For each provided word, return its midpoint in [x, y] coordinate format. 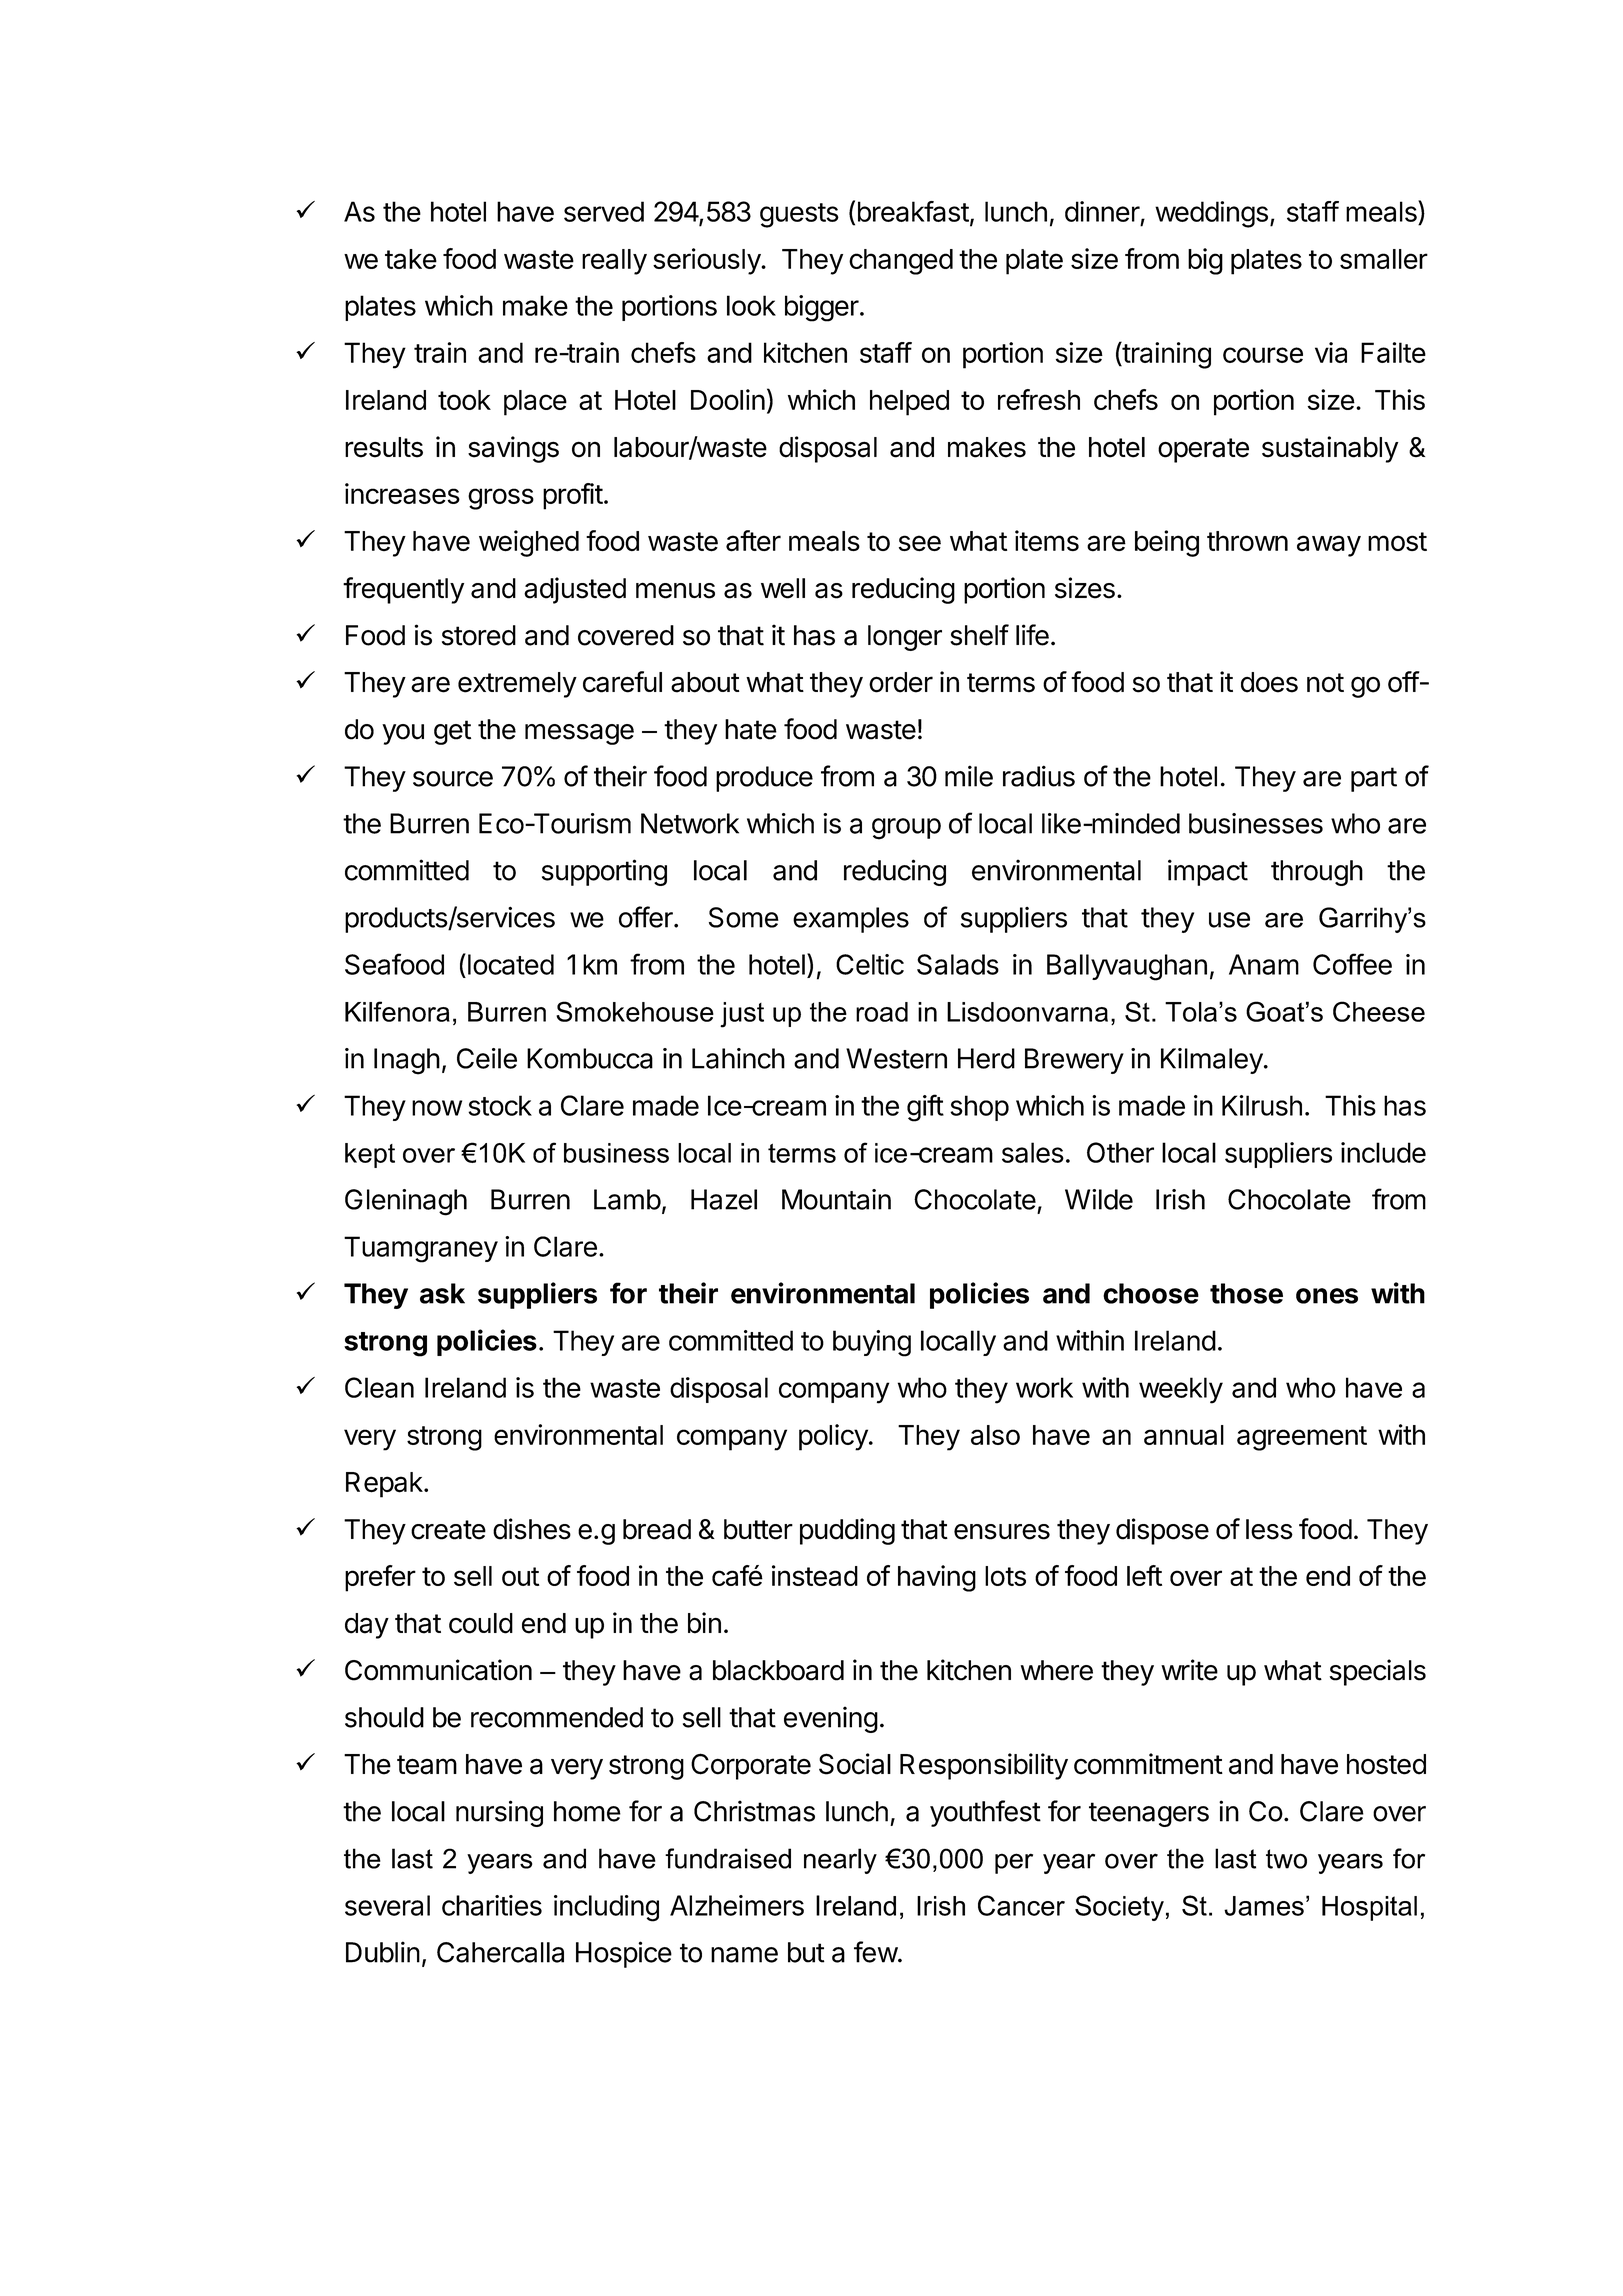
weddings [1211, 214]
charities [492, 1905]
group [906, 829]
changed [901, 262]
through [1317, 873]
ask [442, 1293]
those [1246, 1293]
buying [872, 1343]
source [453, 779]
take [411, 259]
